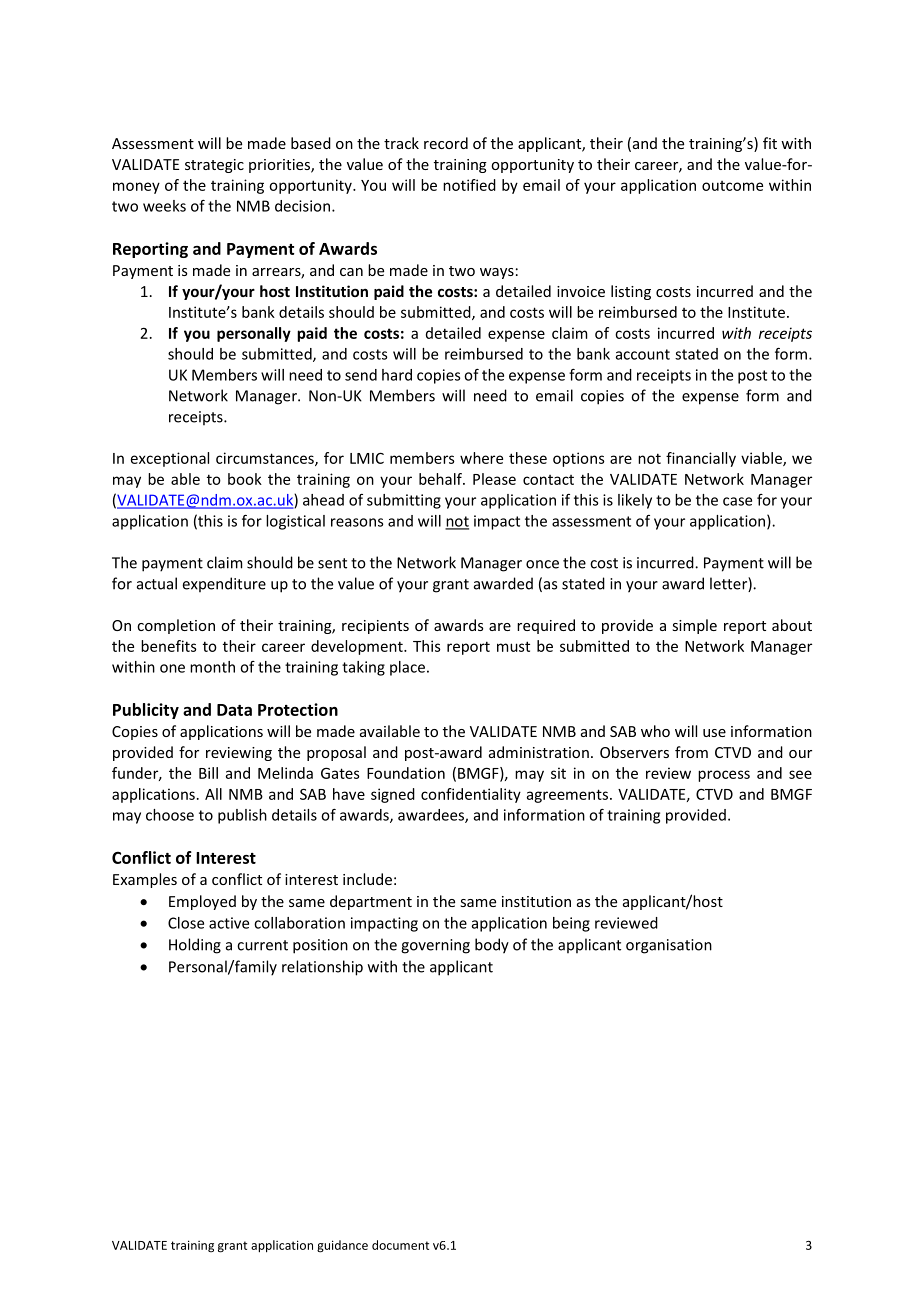 Image resolution: width=924 pixels, height=1307 pixels. I want to click on financially, so click(701, 459).
